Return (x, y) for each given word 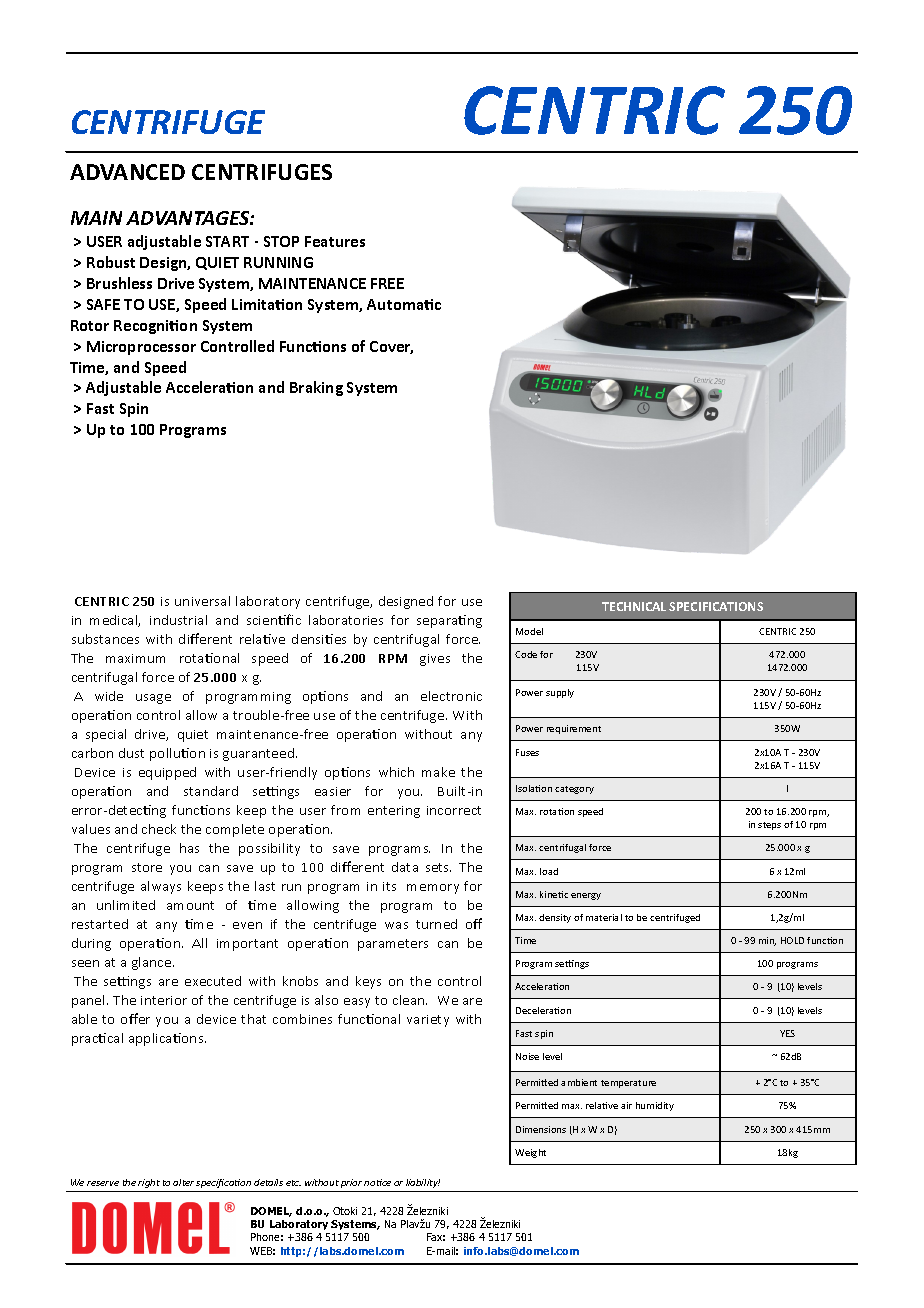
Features (335, 241)
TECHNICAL (634, 606)
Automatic (404, 304)
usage (153, 699)
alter (183, 1182)
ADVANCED (127, 172)
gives (435, 660)
